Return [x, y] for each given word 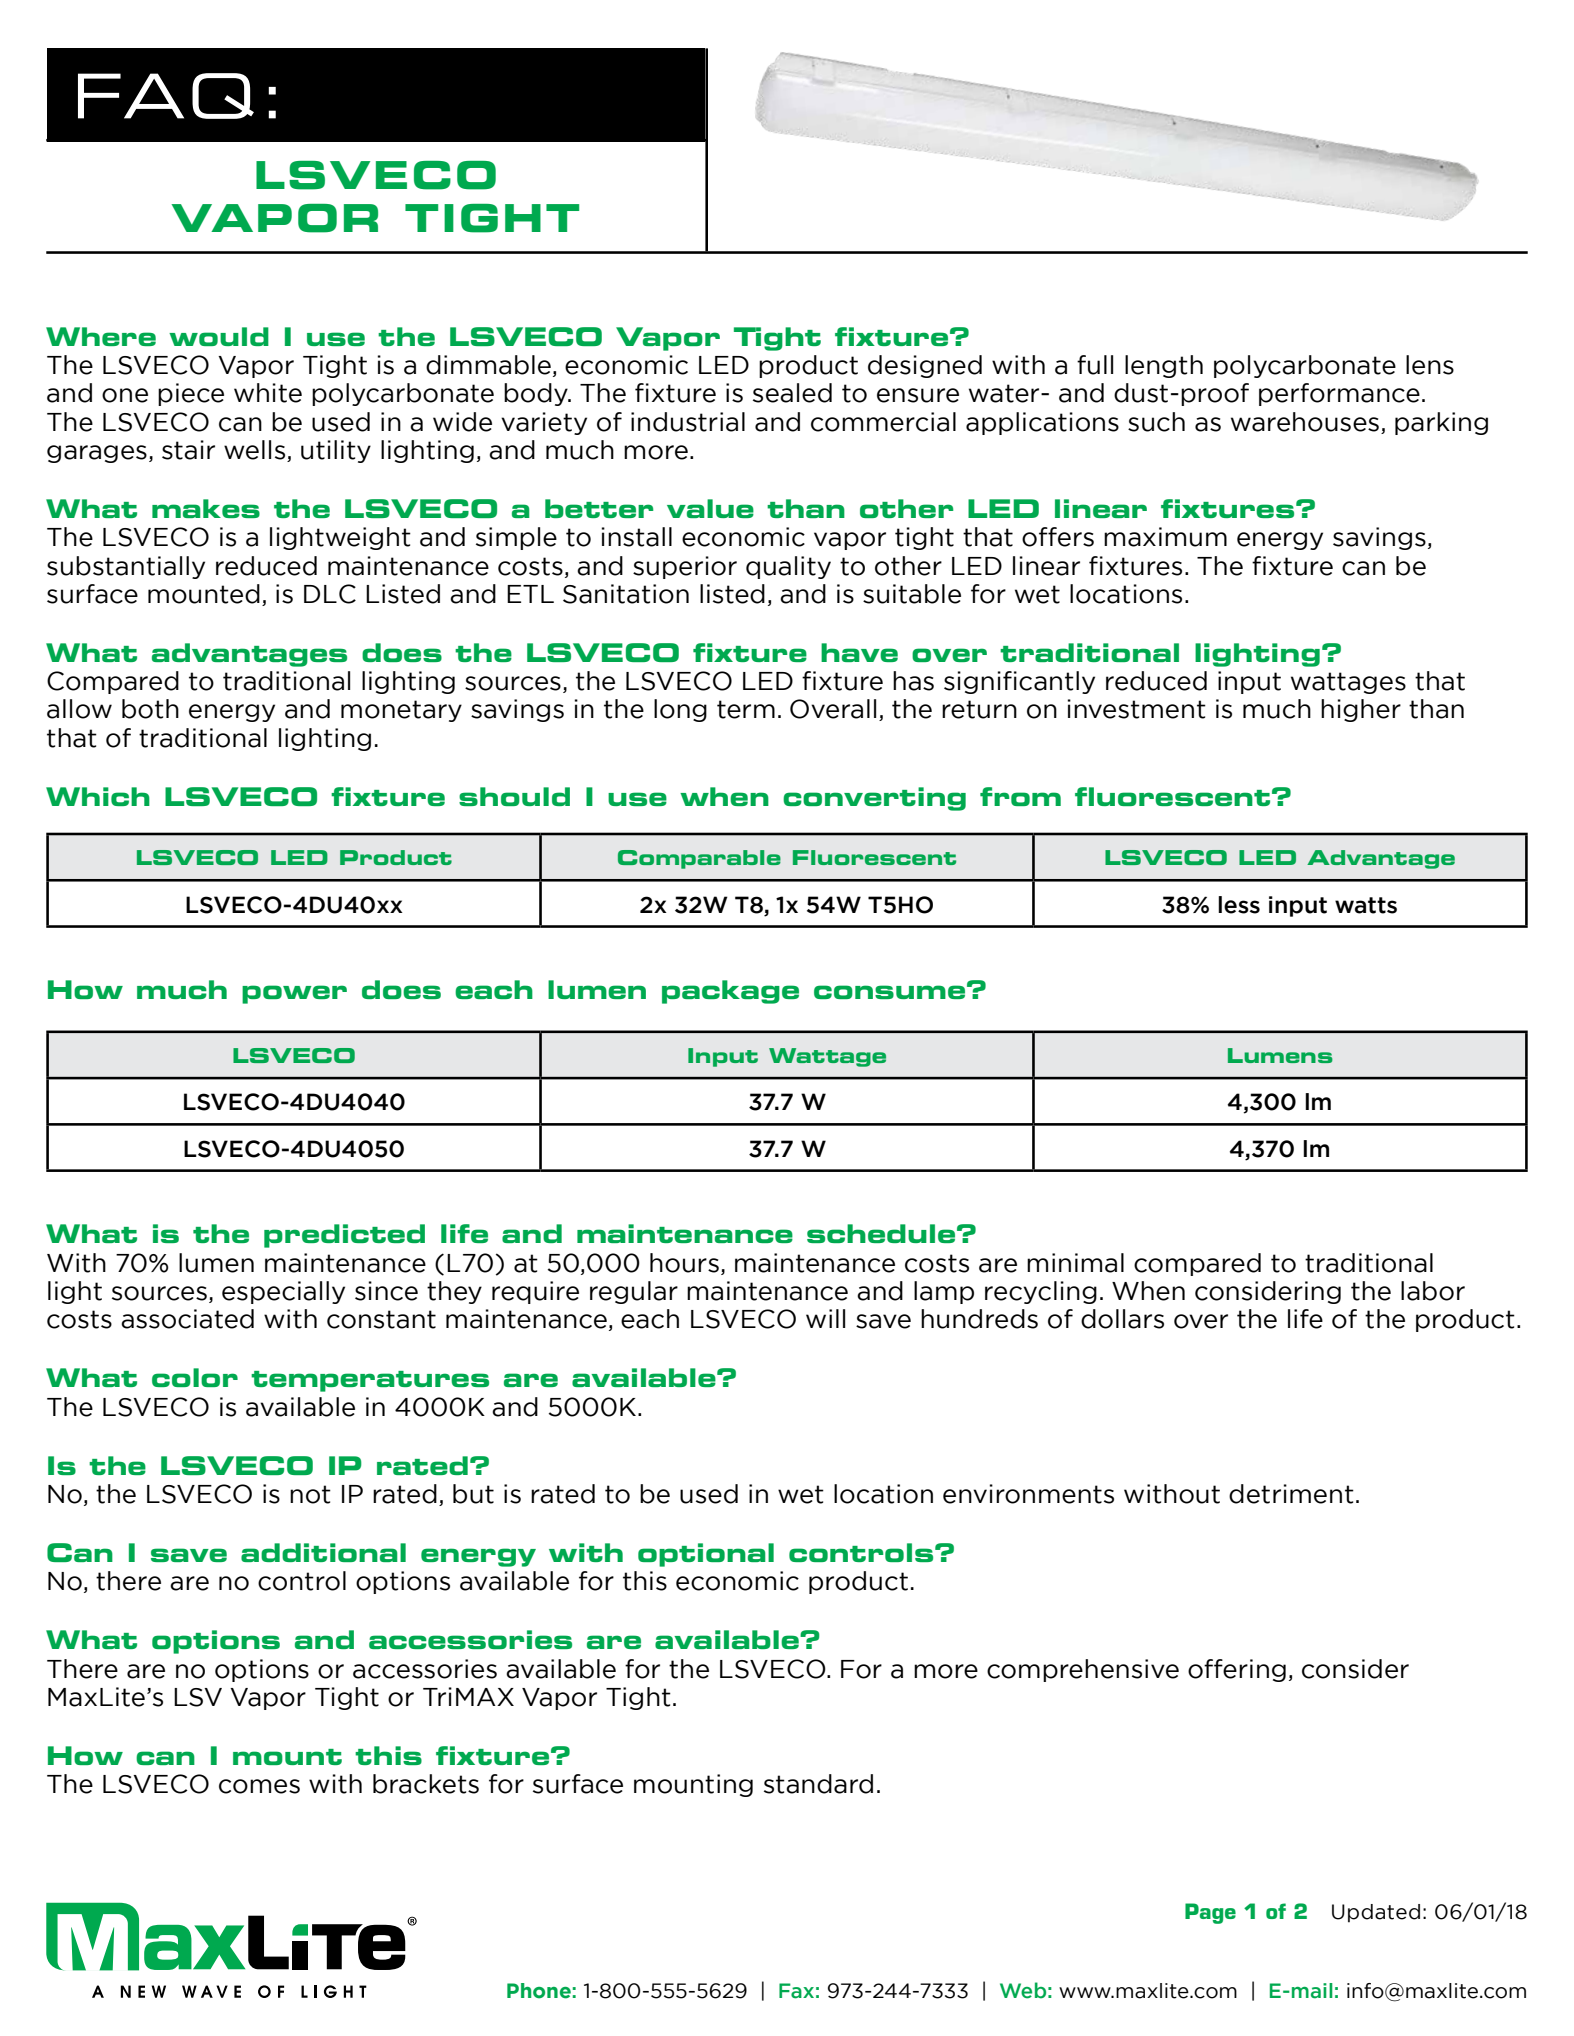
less [1239, 905]
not [310, 1494]
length [1164, 366]
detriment [1291, 1494]
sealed [792, 393]
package [730, 992]
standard [818, 1784]
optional [706, 1555]
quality [788, 567]
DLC [330, 594]
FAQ [166, 96]
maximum [1165, 537]
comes [259, 1786]
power [294, 994]
